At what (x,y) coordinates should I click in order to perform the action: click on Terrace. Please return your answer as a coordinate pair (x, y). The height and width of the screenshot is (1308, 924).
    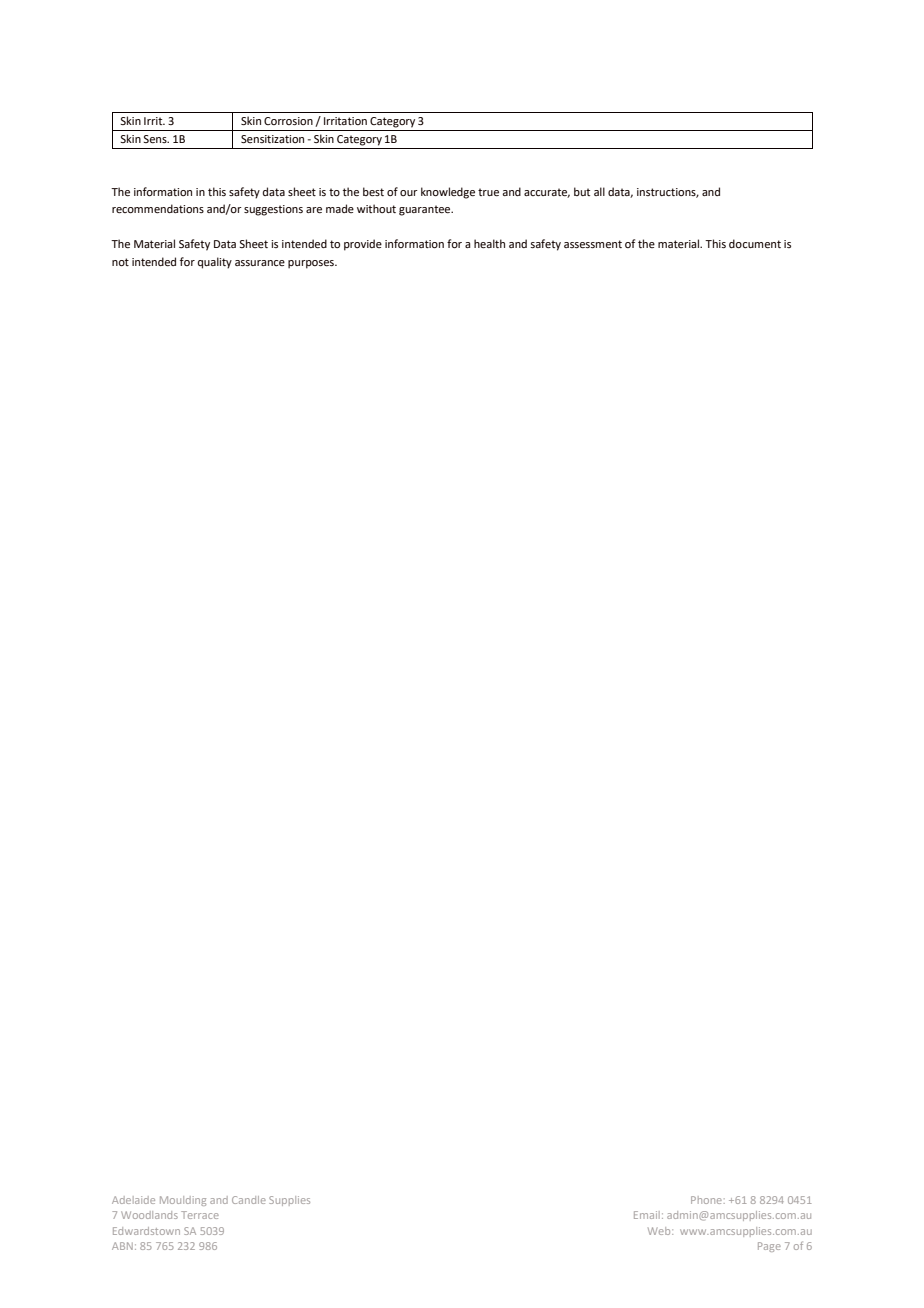
    Looking at the image, I should click on (200, 1215).
